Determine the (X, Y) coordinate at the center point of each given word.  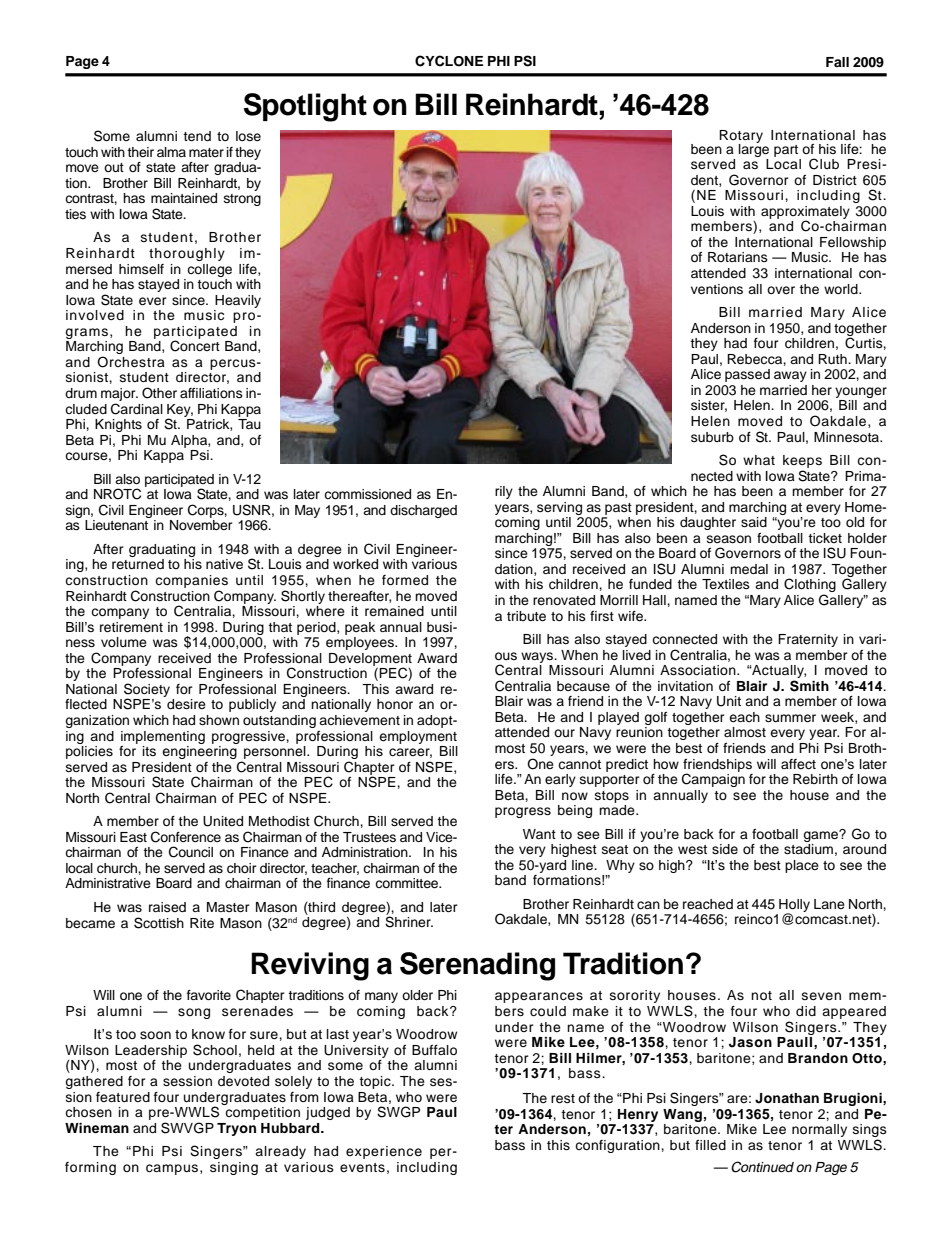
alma (171, 152)
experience (384, 1152)
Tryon (236, 1129)
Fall (837, 62)
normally (819, 1130)
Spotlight (305, 107)
